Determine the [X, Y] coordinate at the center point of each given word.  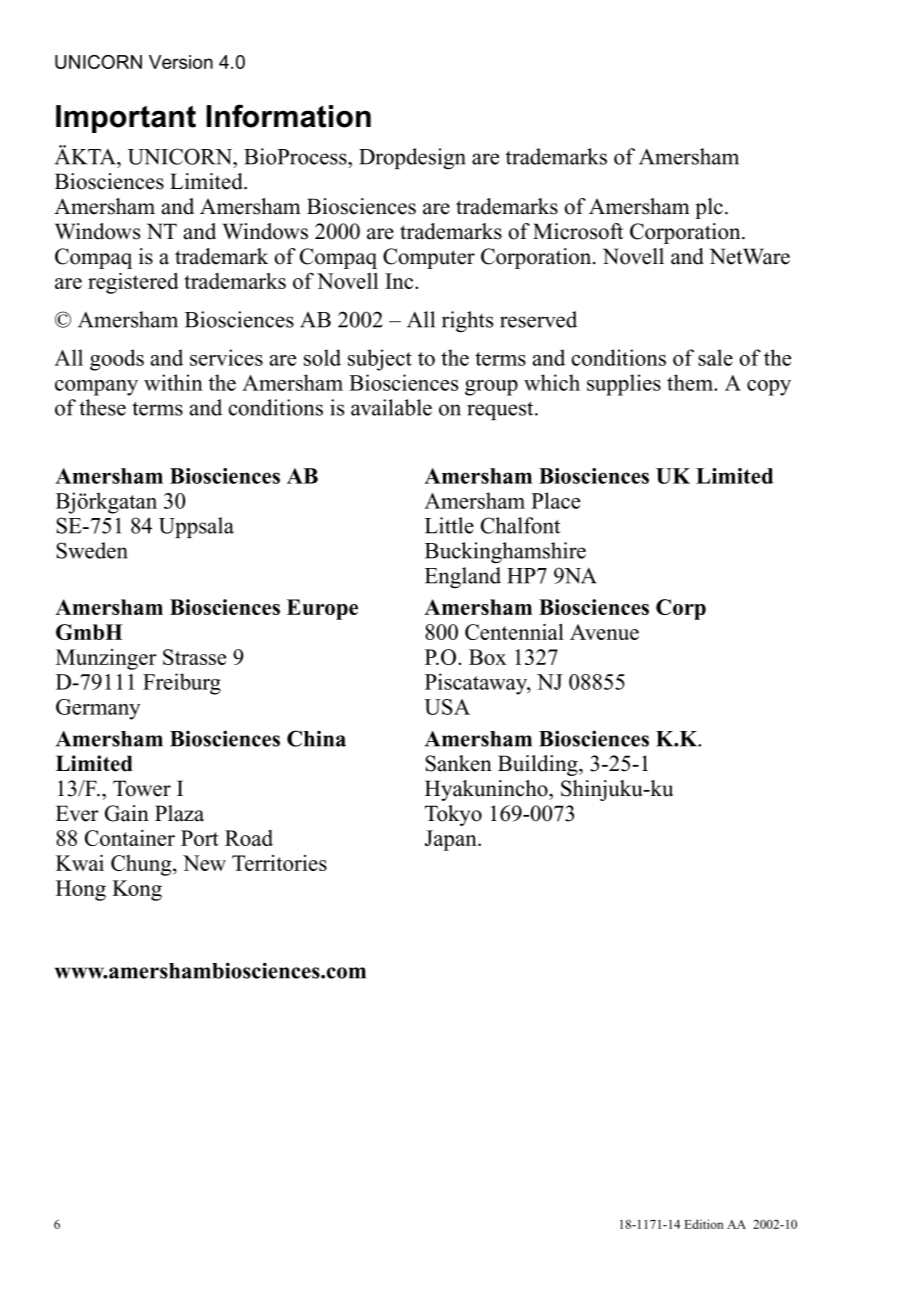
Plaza [179, 813]
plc [709, 208]
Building [539, 765]
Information [288, 116]
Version [181, 62]
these [102, 407]
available [391, 407]
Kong [137, 890]
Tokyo [453, 815]
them [691, 382]
